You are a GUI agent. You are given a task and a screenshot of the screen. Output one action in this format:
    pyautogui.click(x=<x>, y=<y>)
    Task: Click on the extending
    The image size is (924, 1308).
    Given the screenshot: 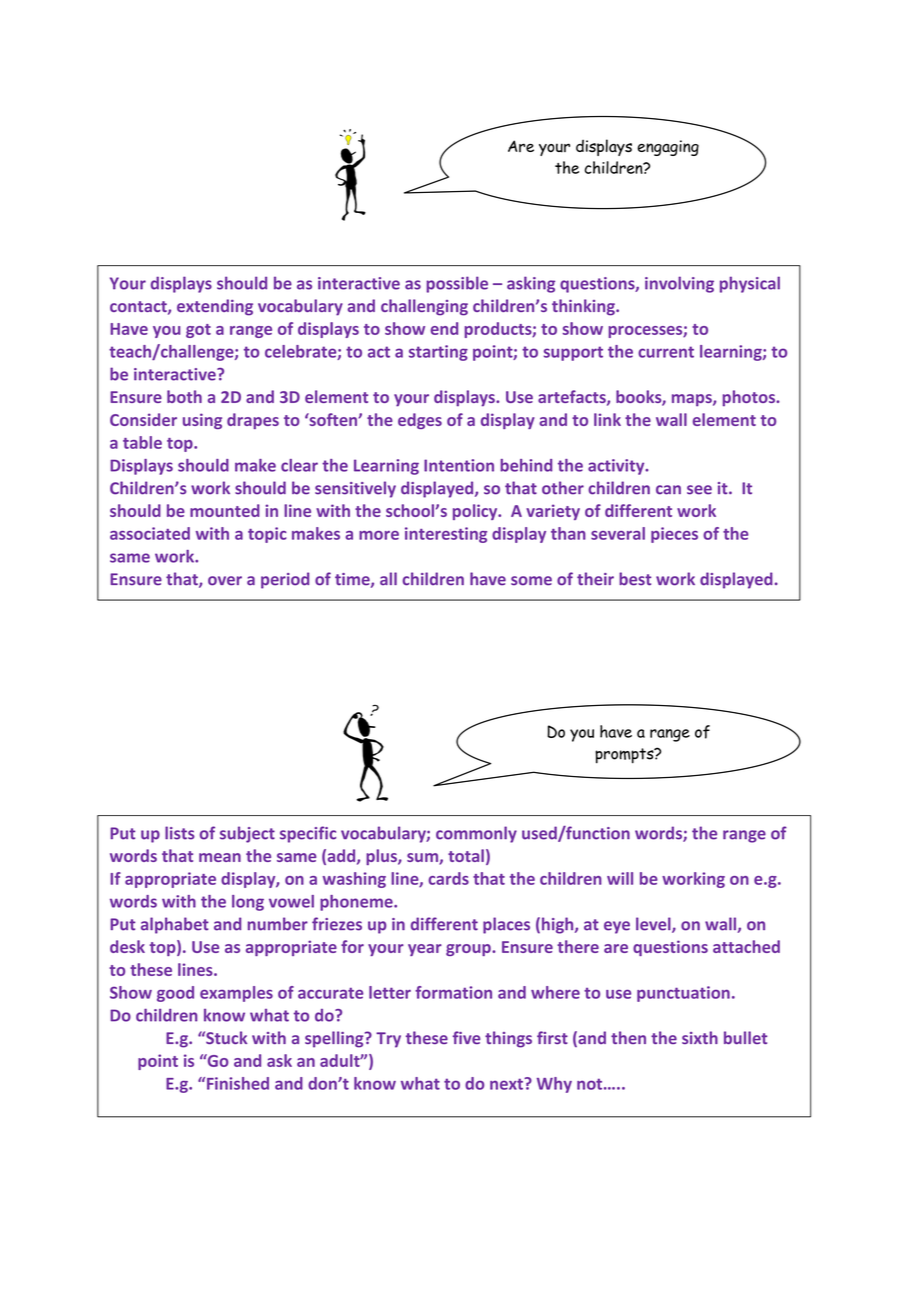 What is the action you would take?
    pyautogui.click(x=215, y=307)
